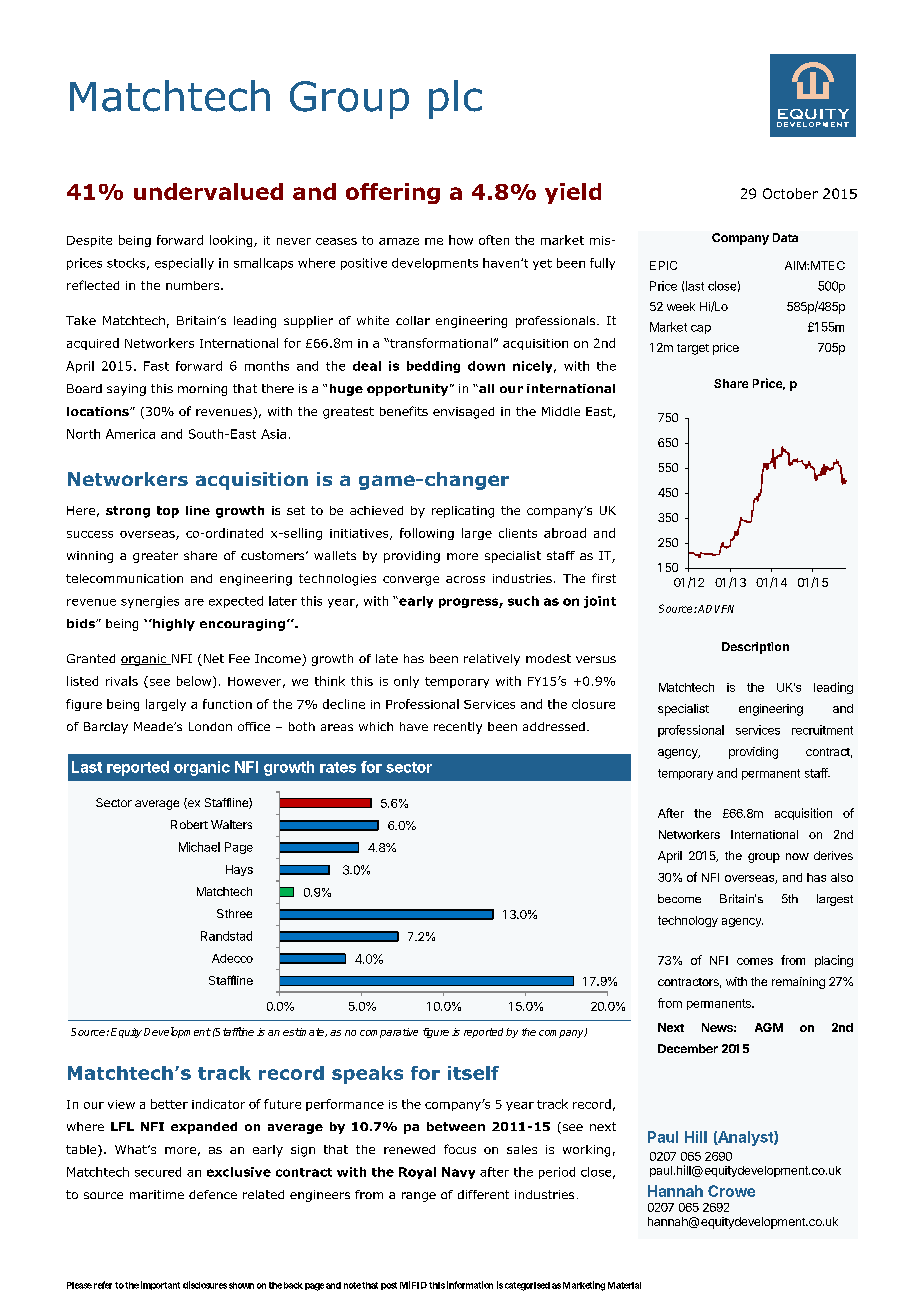 This document has width=924, height=1308. I want to click on maritime, so click(157, 1194).
